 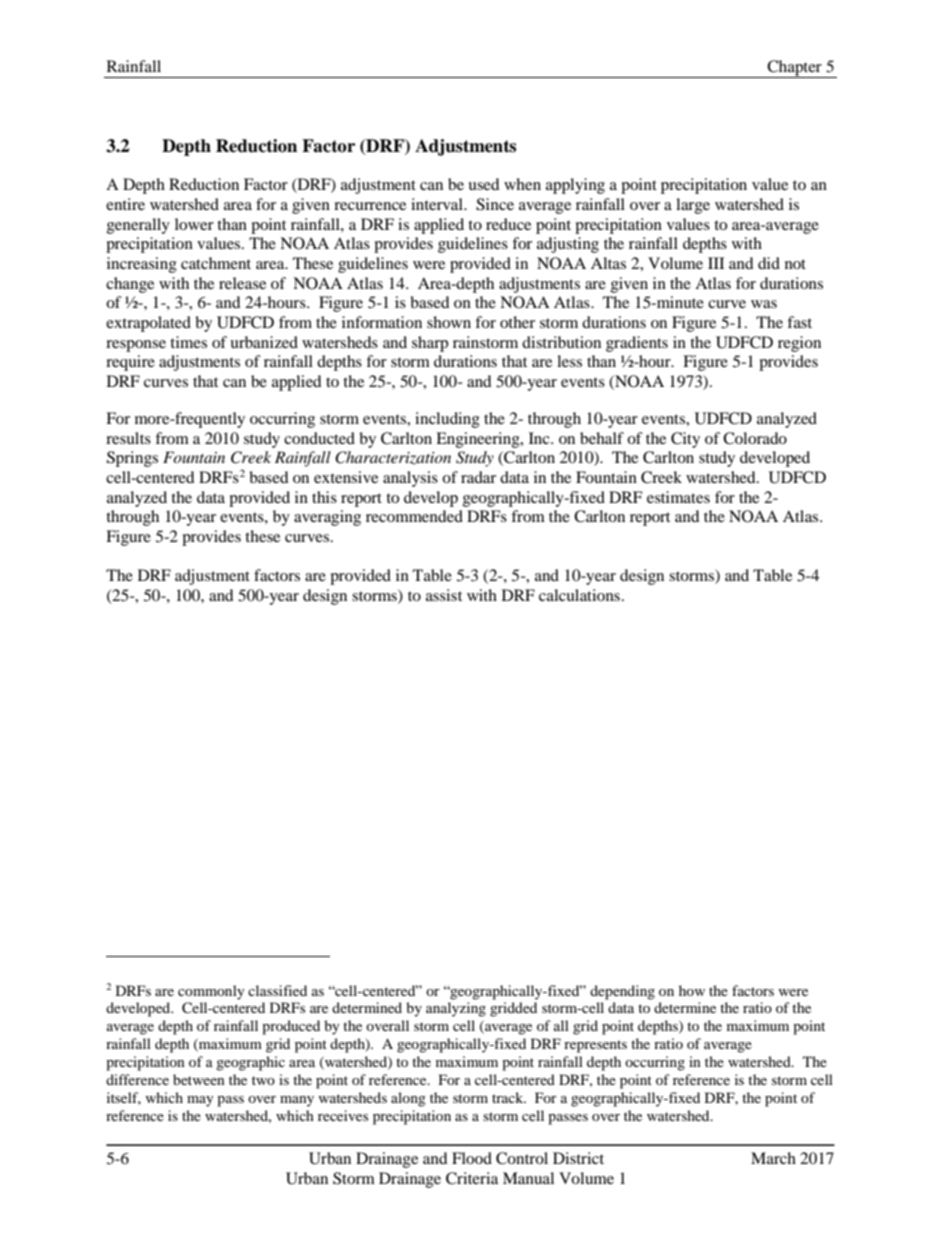 I want to click on Flood, so click(x=472, y=1158).
